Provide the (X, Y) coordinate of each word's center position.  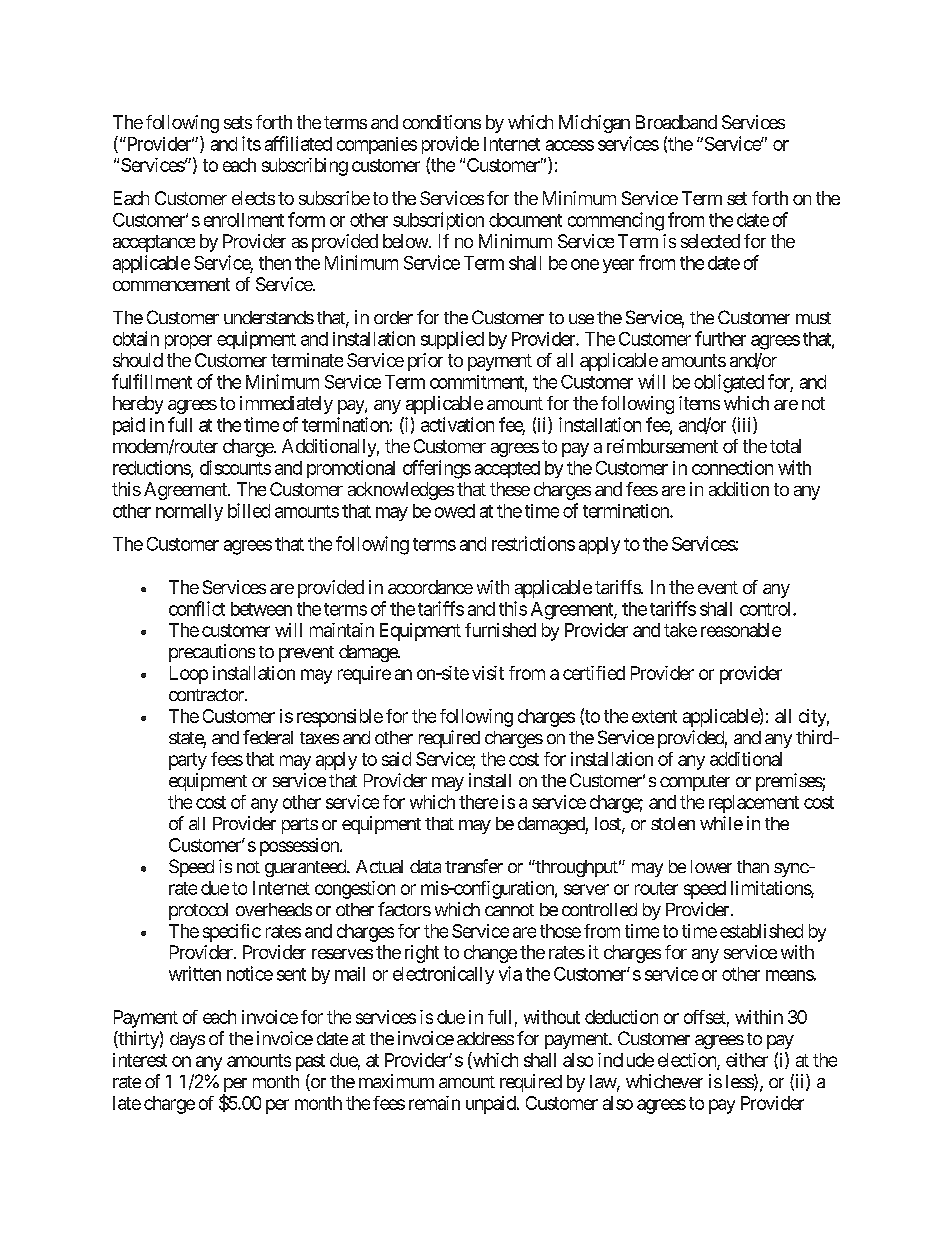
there (478, 802)
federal (268, 737)
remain (434, 1103)
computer (695, 783)
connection (732, 467)
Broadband (676, 122)
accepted (507, 469)
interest (140, 1060)
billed (249, 510)
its (251, 143)
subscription (438, 221)
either (747, 1060)
